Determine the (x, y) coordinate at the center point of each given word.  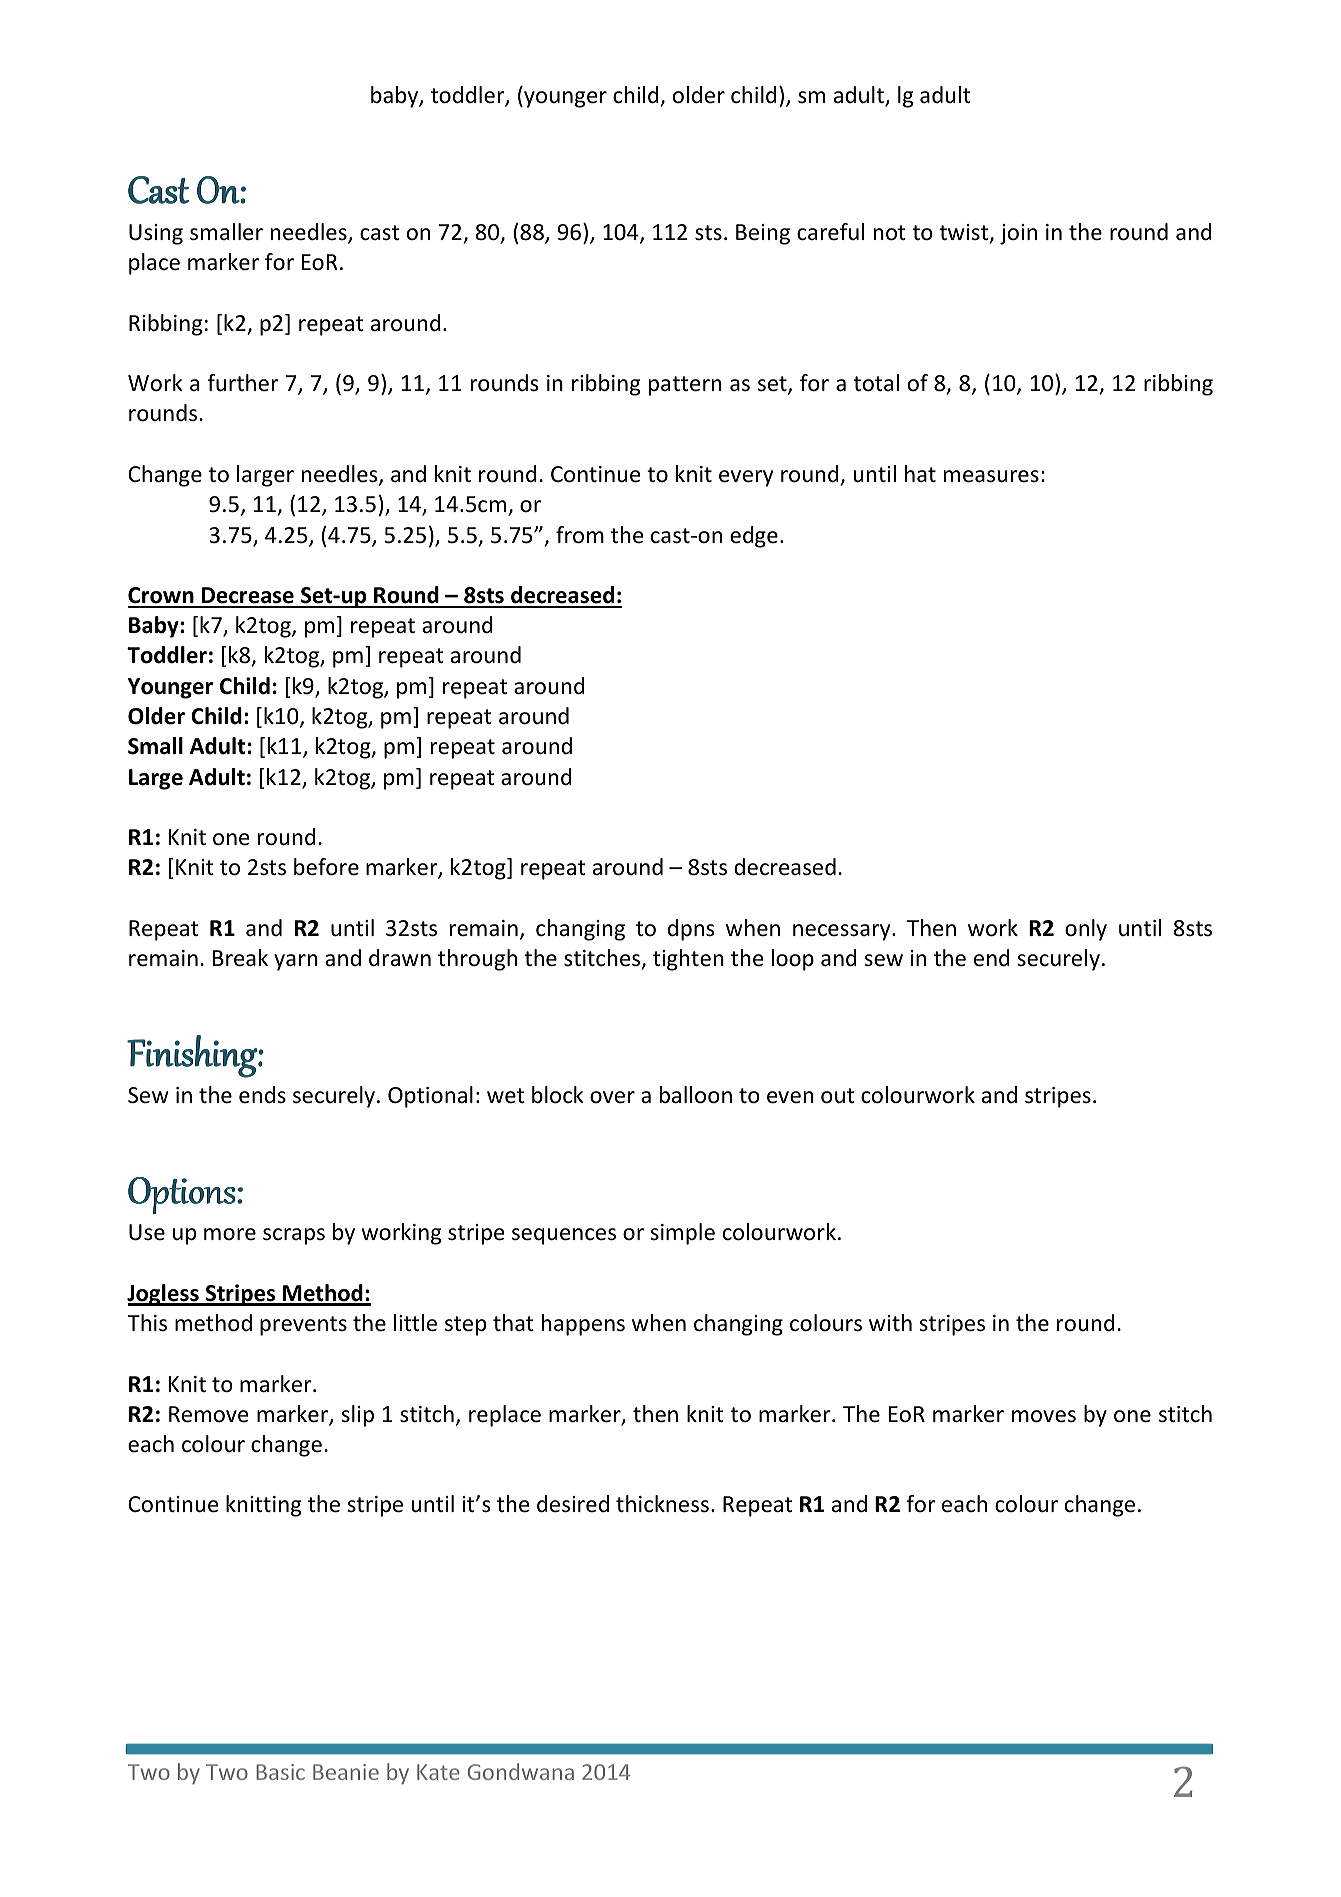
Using (156, 234)
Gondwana (521, 1771)
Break (240, 958)
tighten (688, 960)
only (1086, 930)
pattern (685, 386)
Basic (280, 1772)
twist (965, 233)
